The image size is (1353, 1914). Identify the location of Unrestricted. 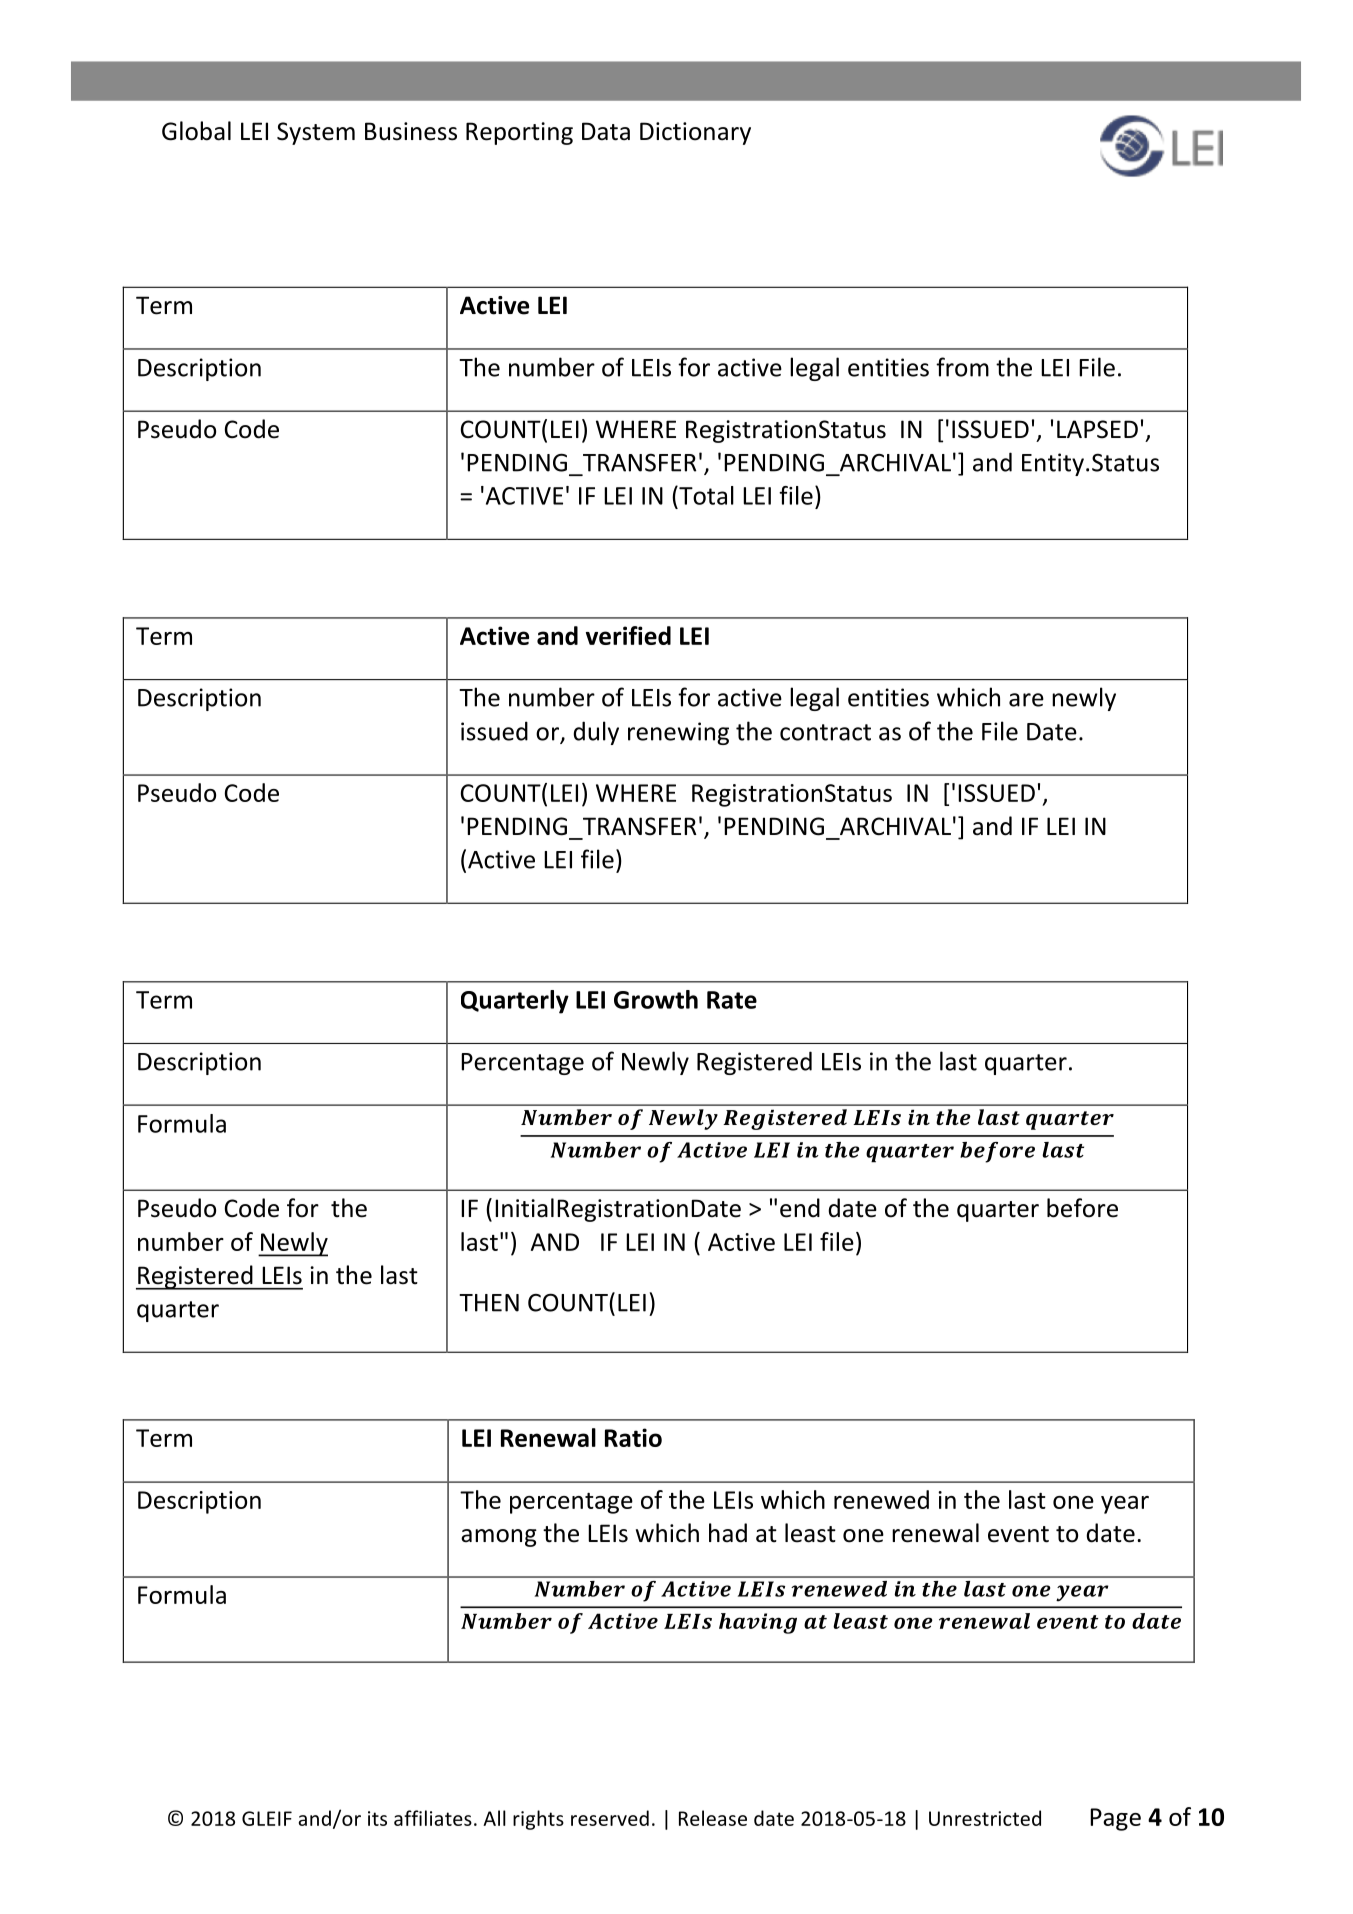
(985, 1818).
